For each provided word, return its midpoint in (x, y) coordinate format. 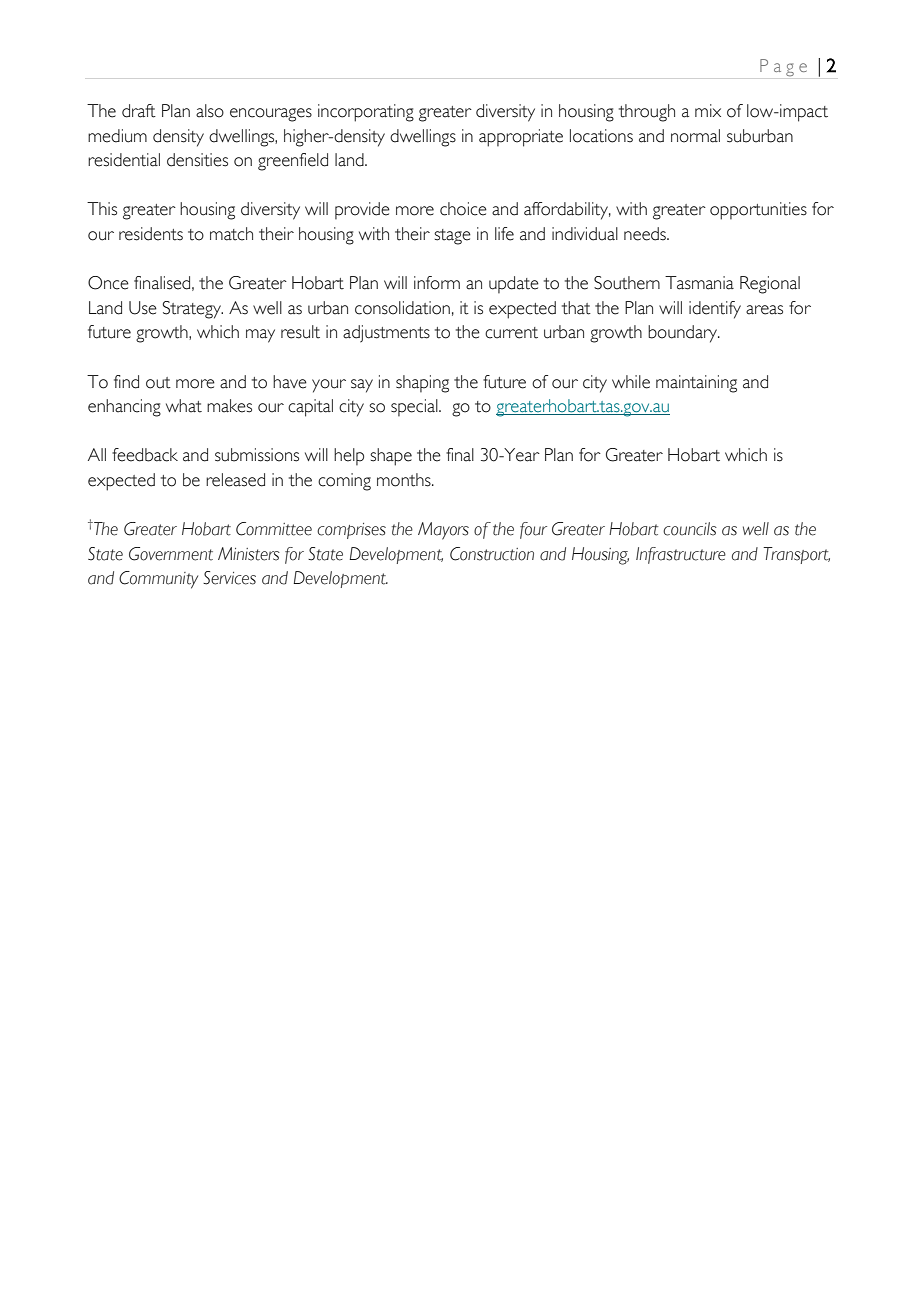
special (415, 407)
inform (437, 283)
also (210, 111)
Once (108, 283)
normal (695, 136)
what (184, 406)
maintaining (696, 384)
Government (171, 554)
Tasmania (699, 283)
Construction (492, 554)
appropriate (521, 138)
